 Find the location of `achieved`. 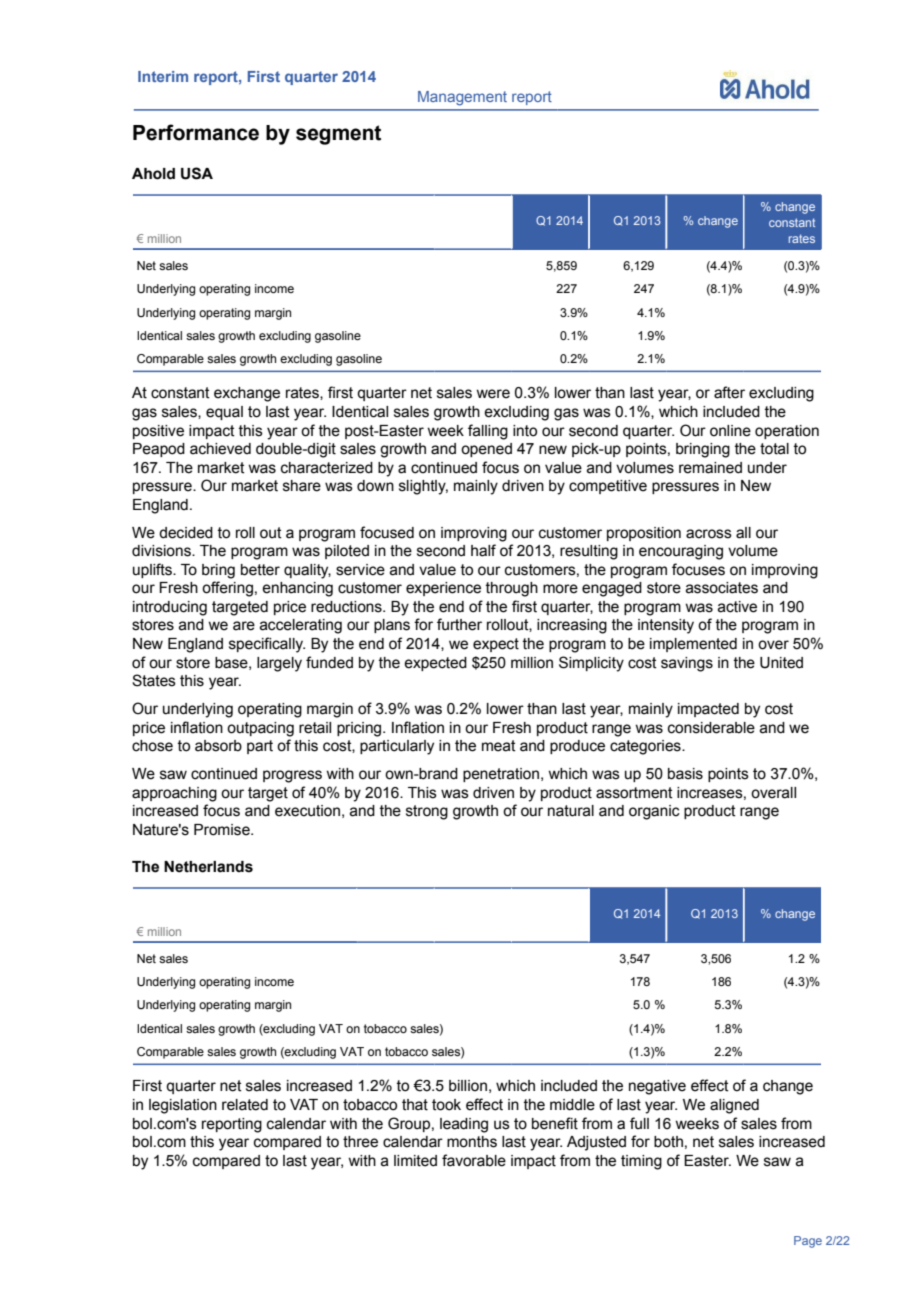

achieved is located at coordinates (220, 449).
